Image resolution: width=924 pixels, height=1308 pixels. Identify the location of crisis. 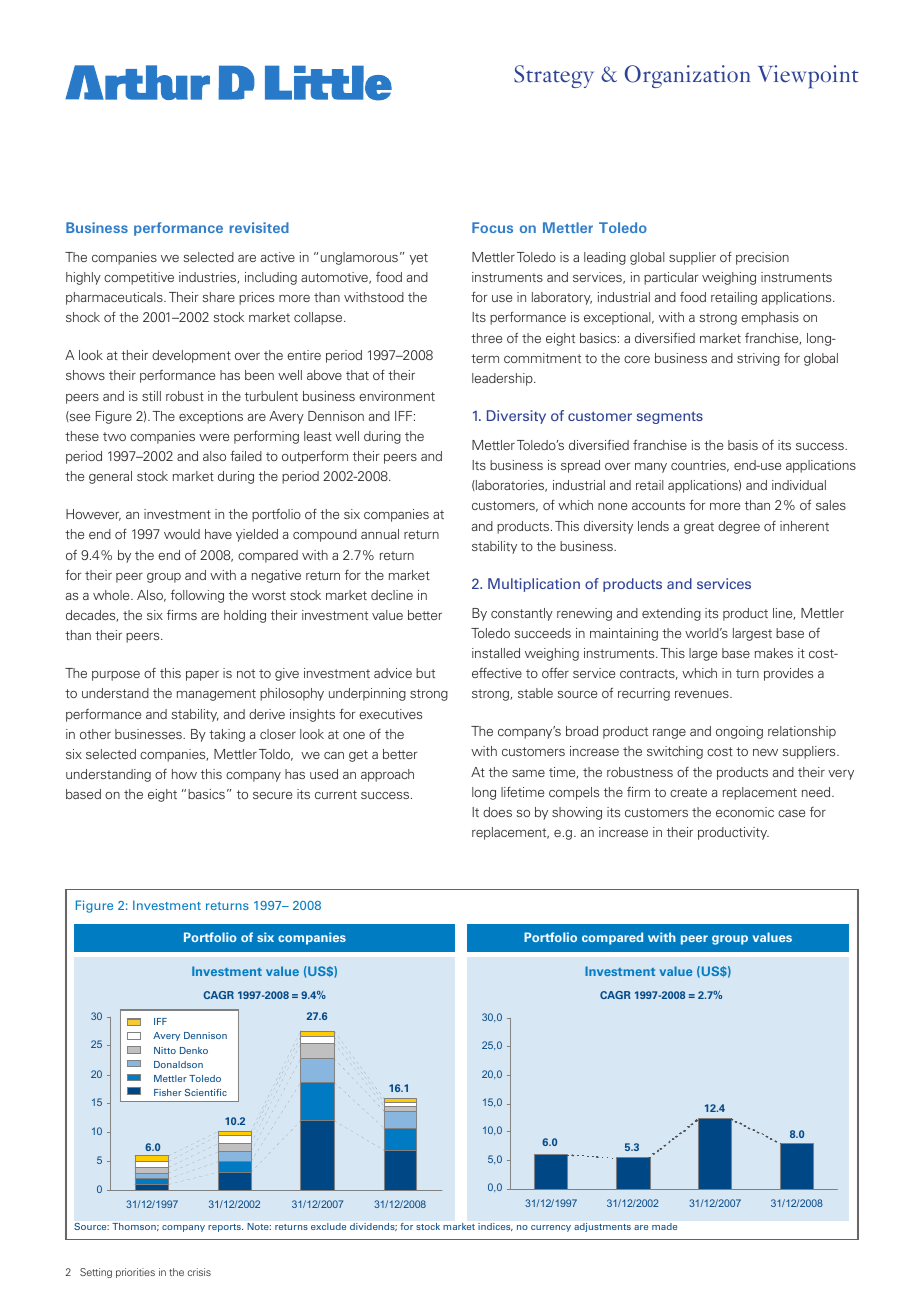
(199, 1272).
